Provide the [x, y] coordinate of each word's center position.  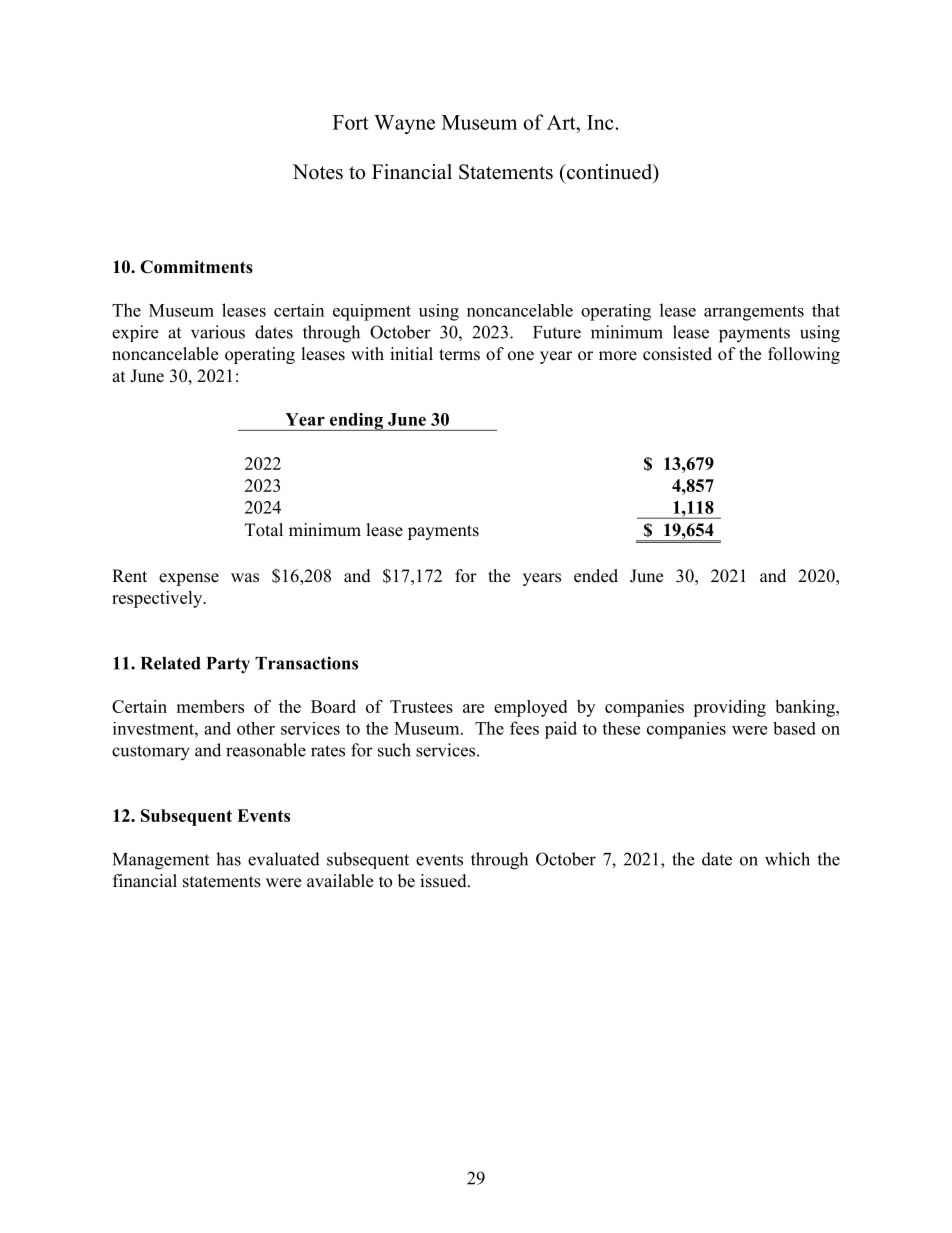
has [228, 859]
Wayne [404, 124]
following [804, 355]
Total [264, 530]
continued [609, 173]
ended [596, 576]
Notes [317, 172]
